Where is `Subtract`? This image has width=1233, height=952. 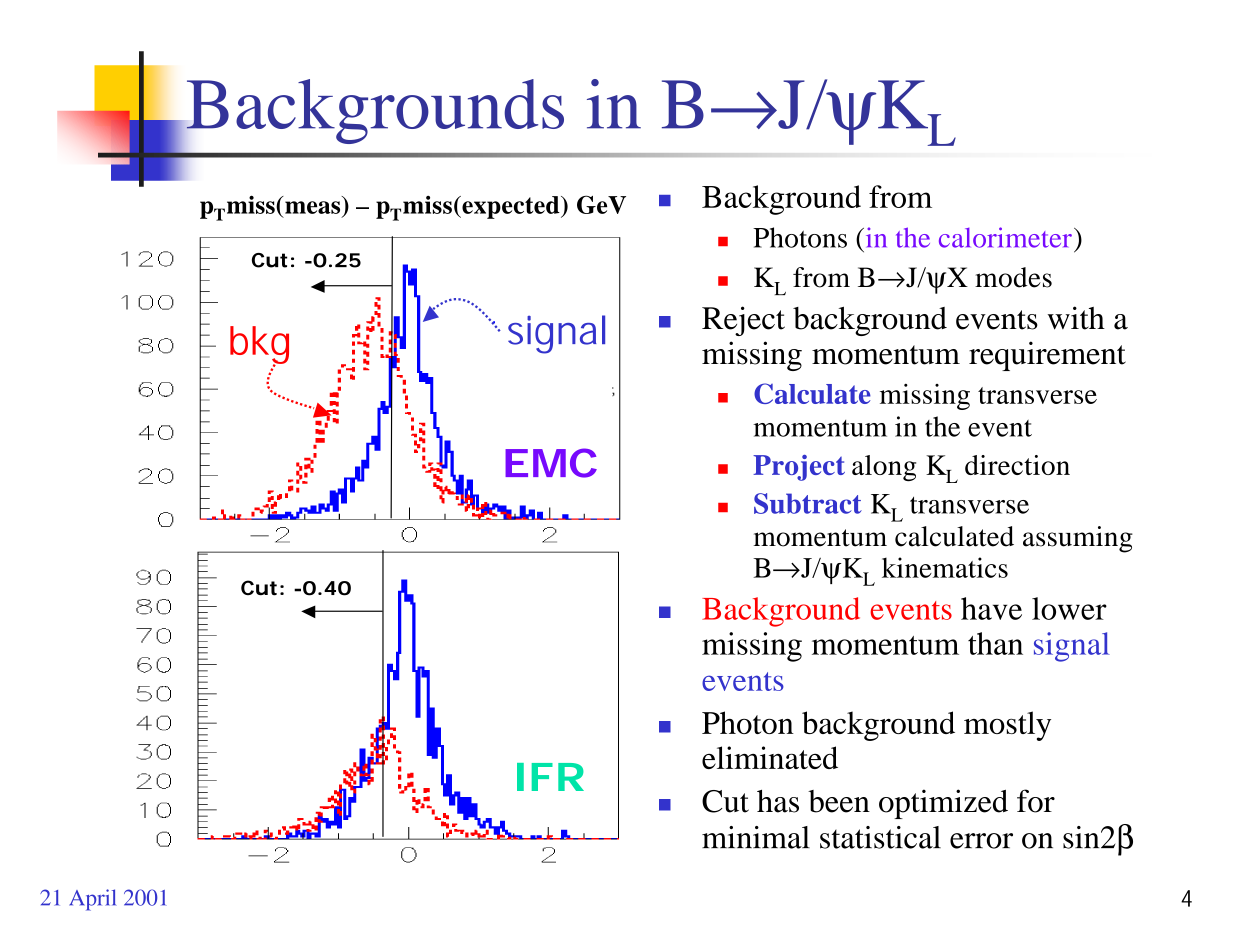
Subtract is located at coordinates (808, 503).
